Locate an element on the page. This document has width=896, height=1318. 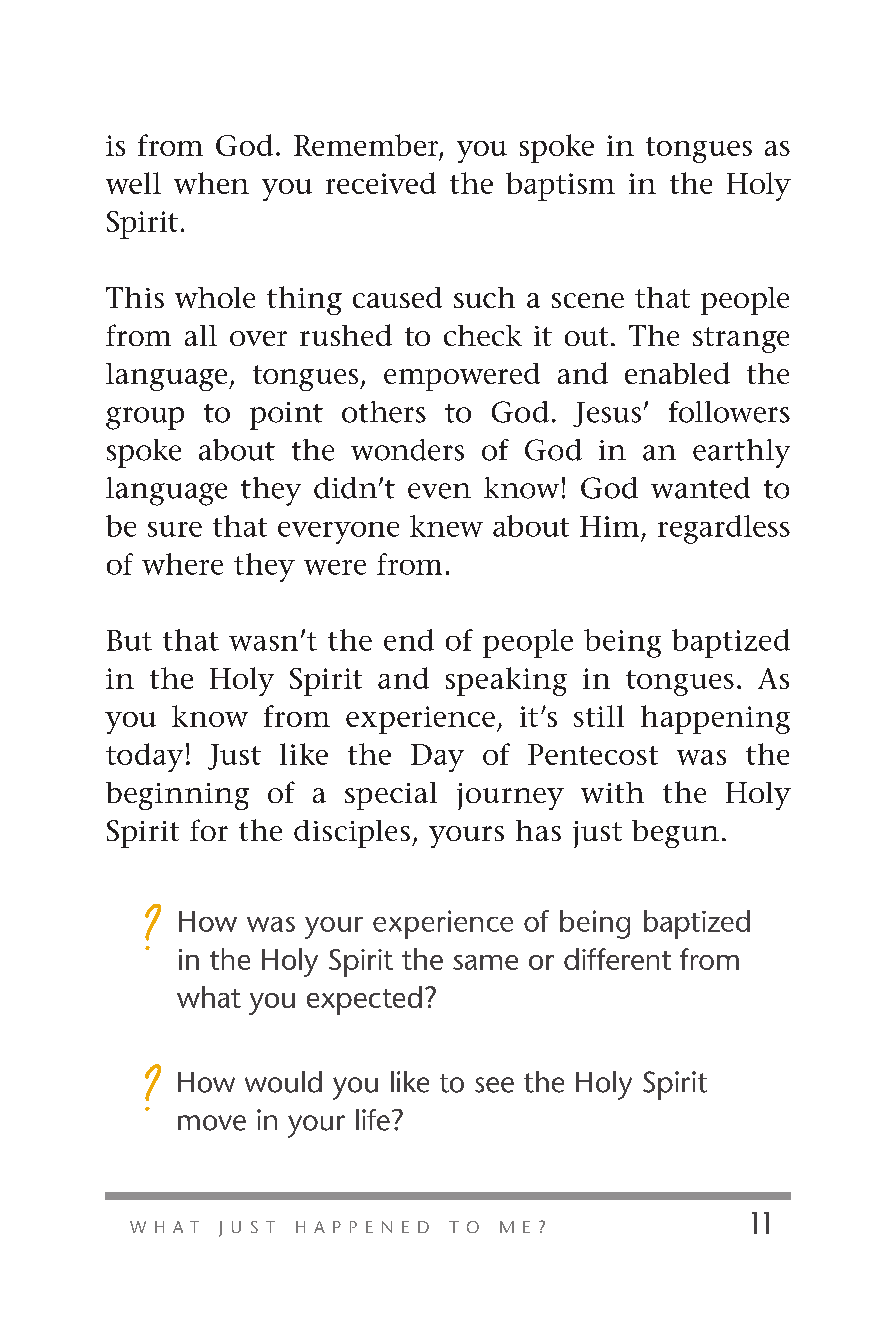
begun is located at coordinates (675, 834).
